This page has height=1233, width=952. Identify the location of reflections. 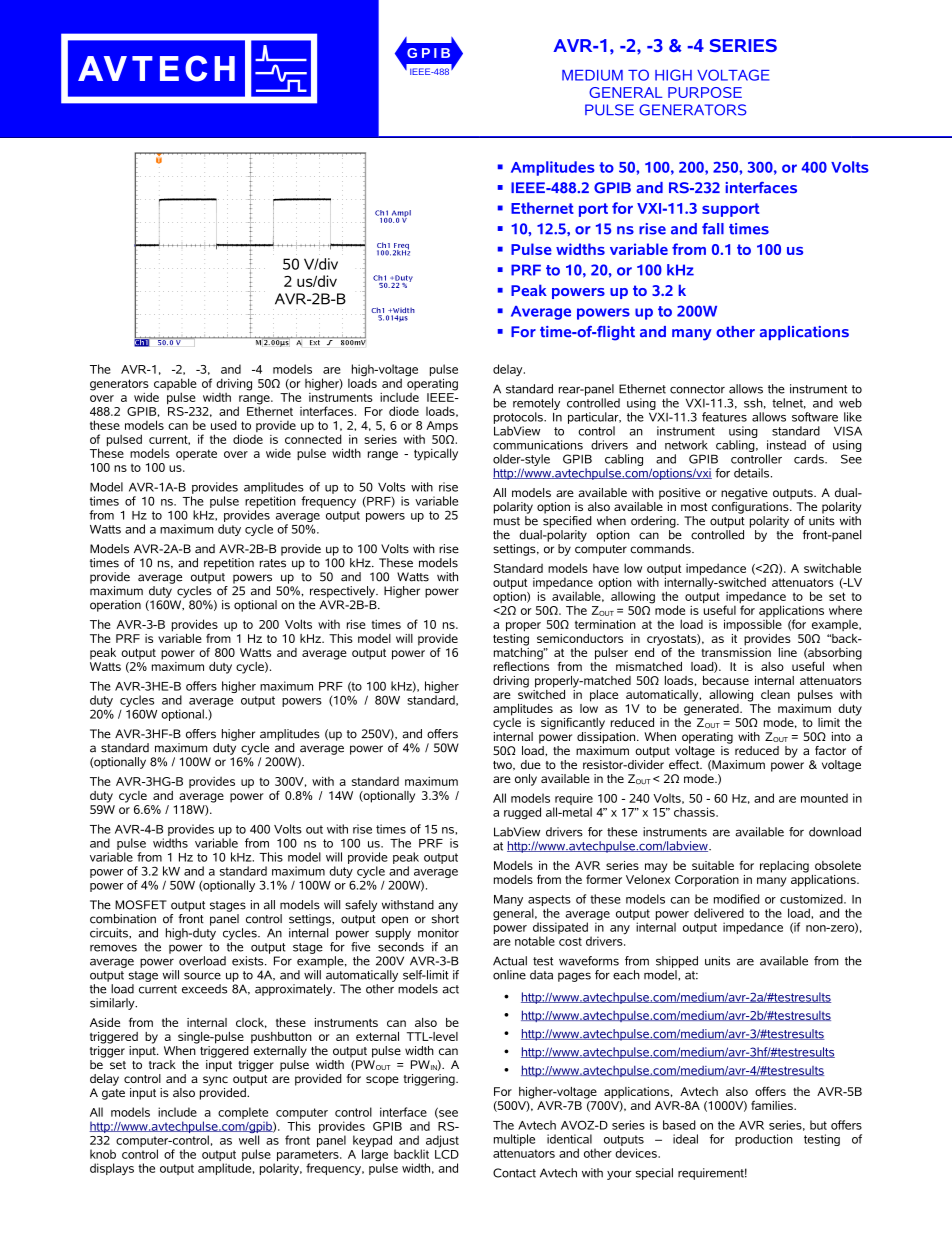
(521, 665).
